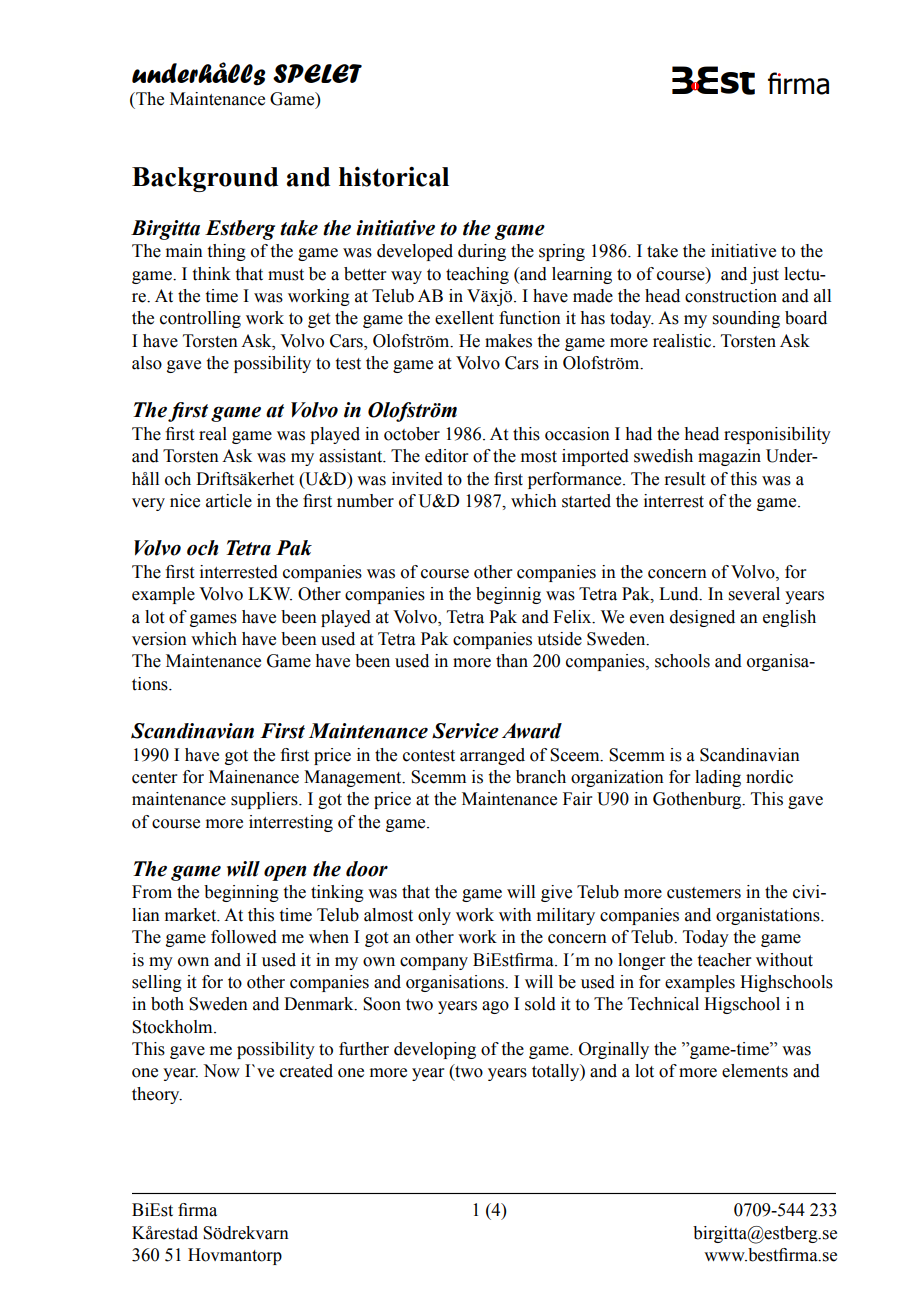 The width and height of the page is (924, 1308). What do you see at coordinates (229, 501) in the page?
I see `article` at bounding box center [229, 501].
